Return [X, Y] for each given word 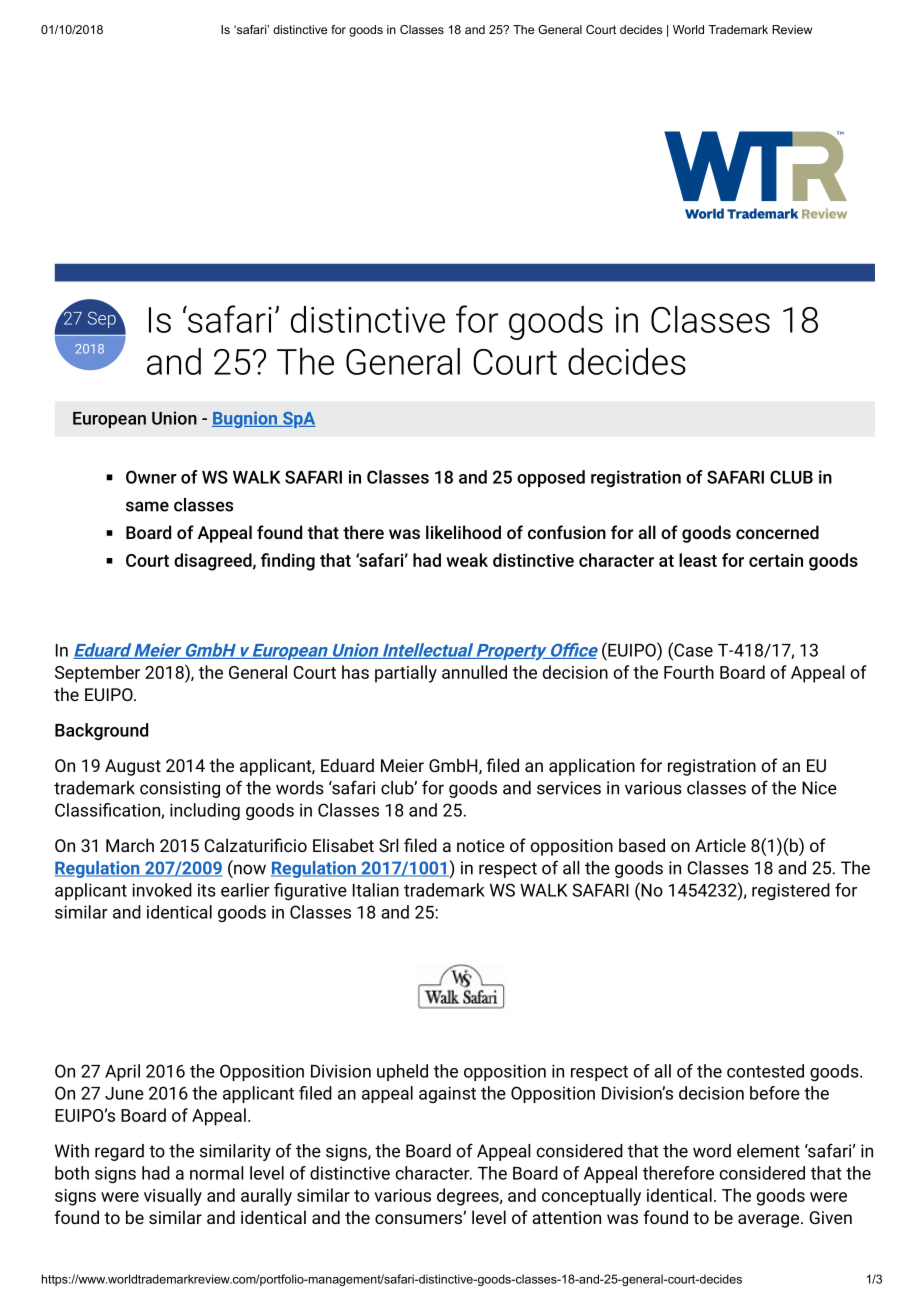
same [147, 506]
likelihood [463, 532]
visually [173, 1197]
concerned [777, 532]
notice [481, 845]
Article [720, 845]
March [130, 845]
